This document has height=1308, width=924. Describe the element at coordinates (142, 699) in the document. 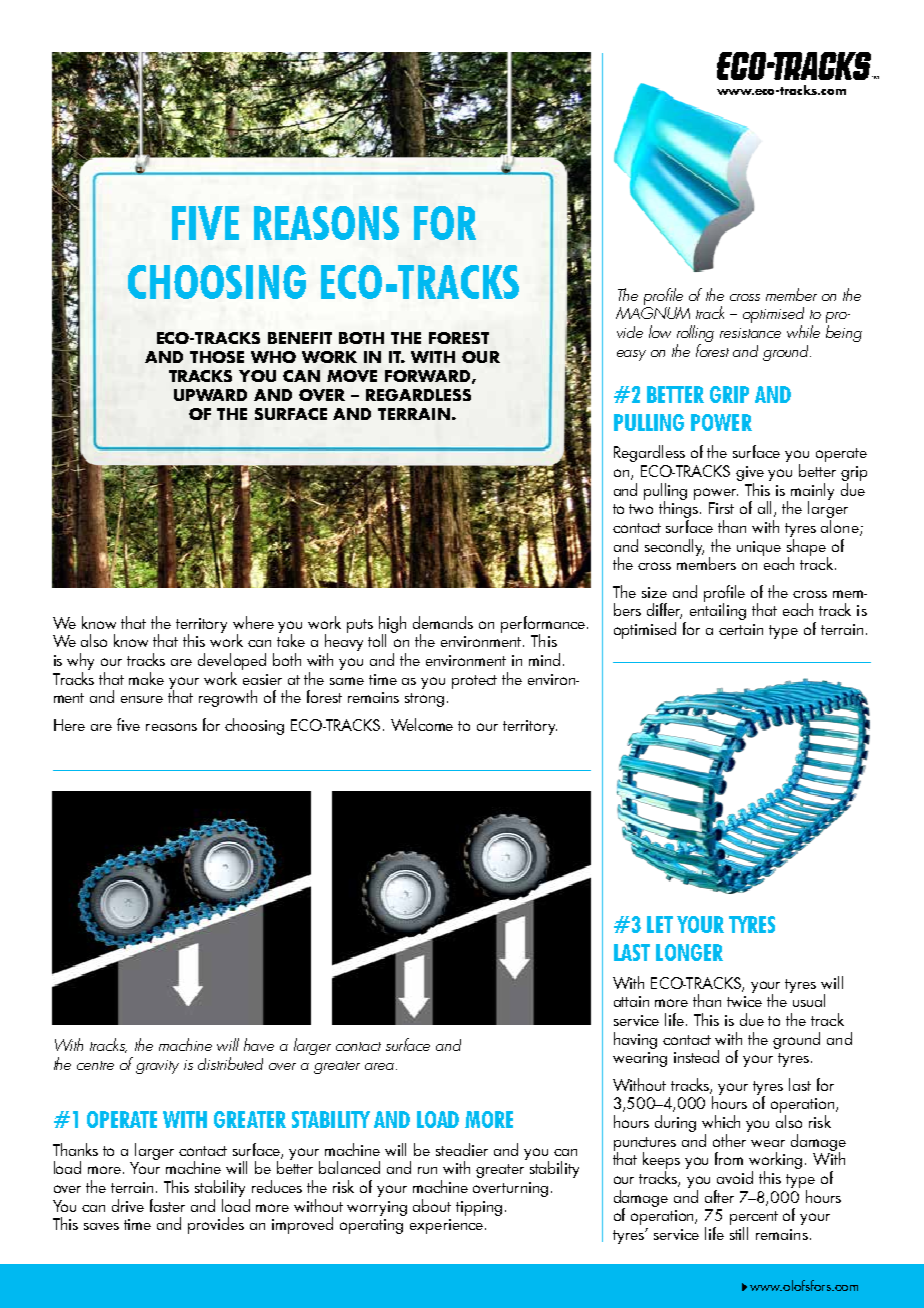

I see `ensure` at that location.
